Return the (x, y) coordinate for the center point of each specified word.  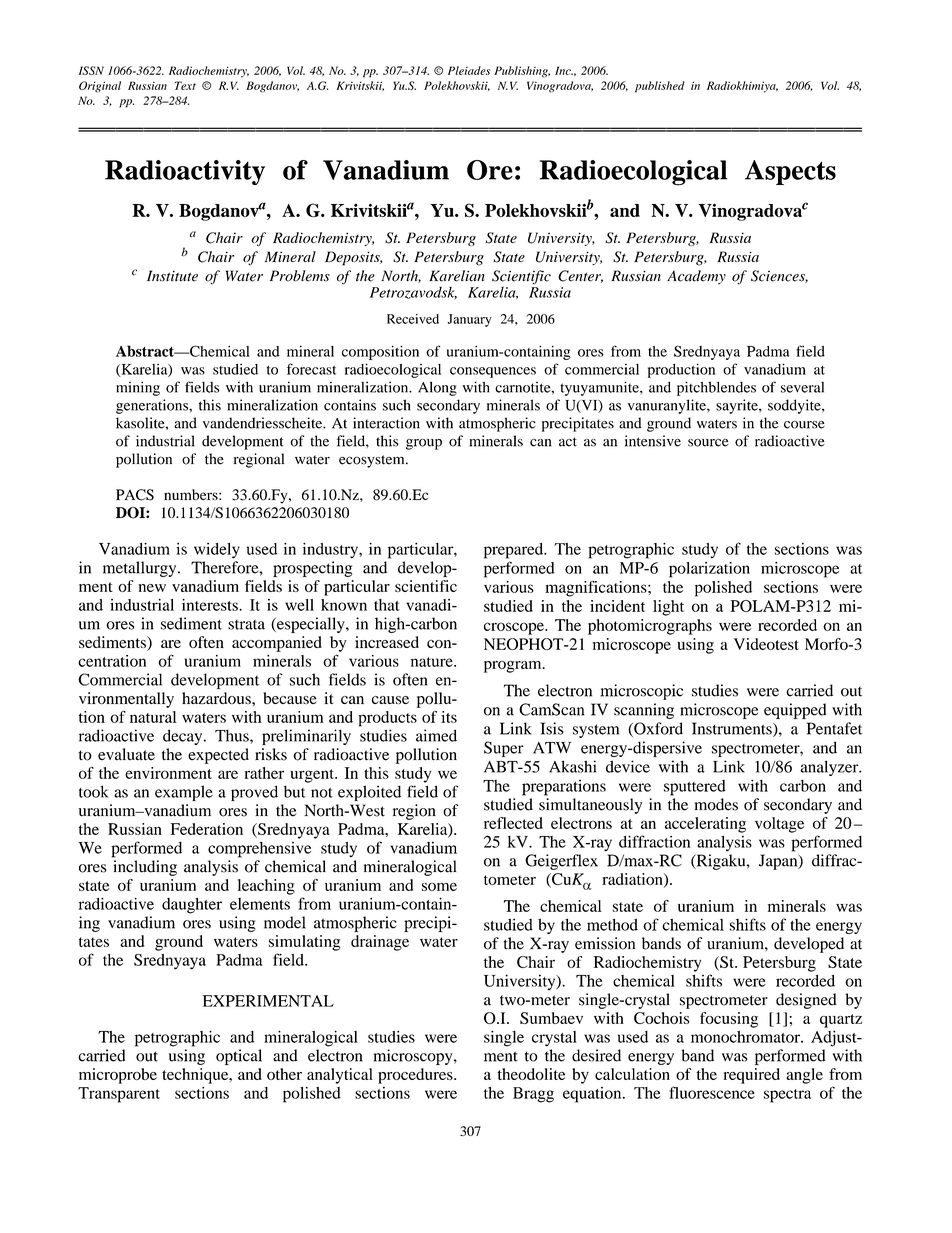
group (424, 444)
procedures (416, 1076)
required (751, 1076)
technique (196, 1076)
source (708, 443)
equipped (795, 711)
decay (184, 737)
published (660, 87)
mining (138, 388)
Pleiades (469, 70)
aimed (436, 735)
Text (185, 85)
